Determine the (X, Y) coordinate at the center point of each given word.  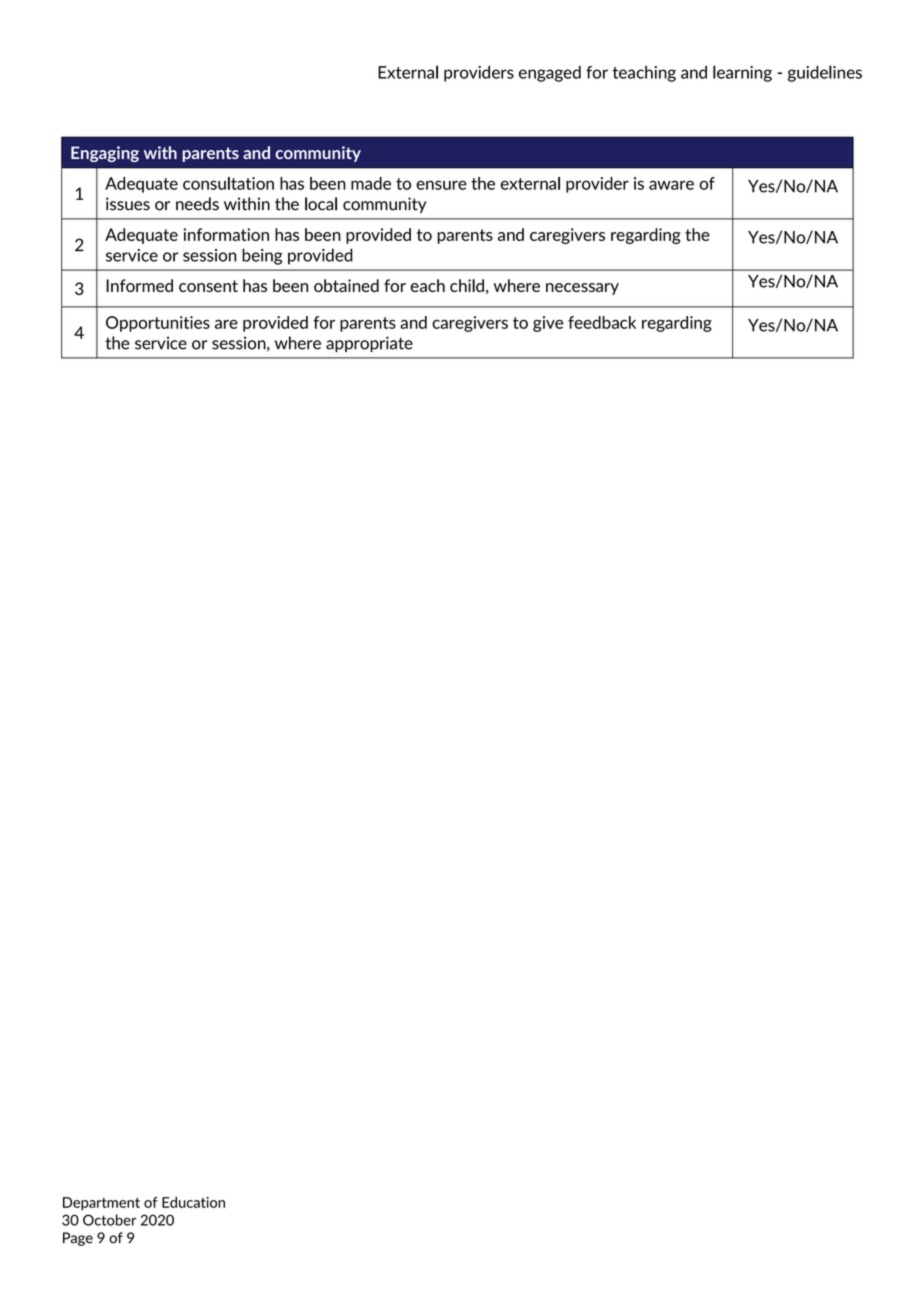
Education (193, 1202)
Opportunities (158, 324)
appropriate (369, 344)
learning (742, 73)
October (109, 1220)
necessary (582, 289)
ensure (441, 185)
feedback (602, 322)
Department (101, 1204)
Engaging (105, 154)
